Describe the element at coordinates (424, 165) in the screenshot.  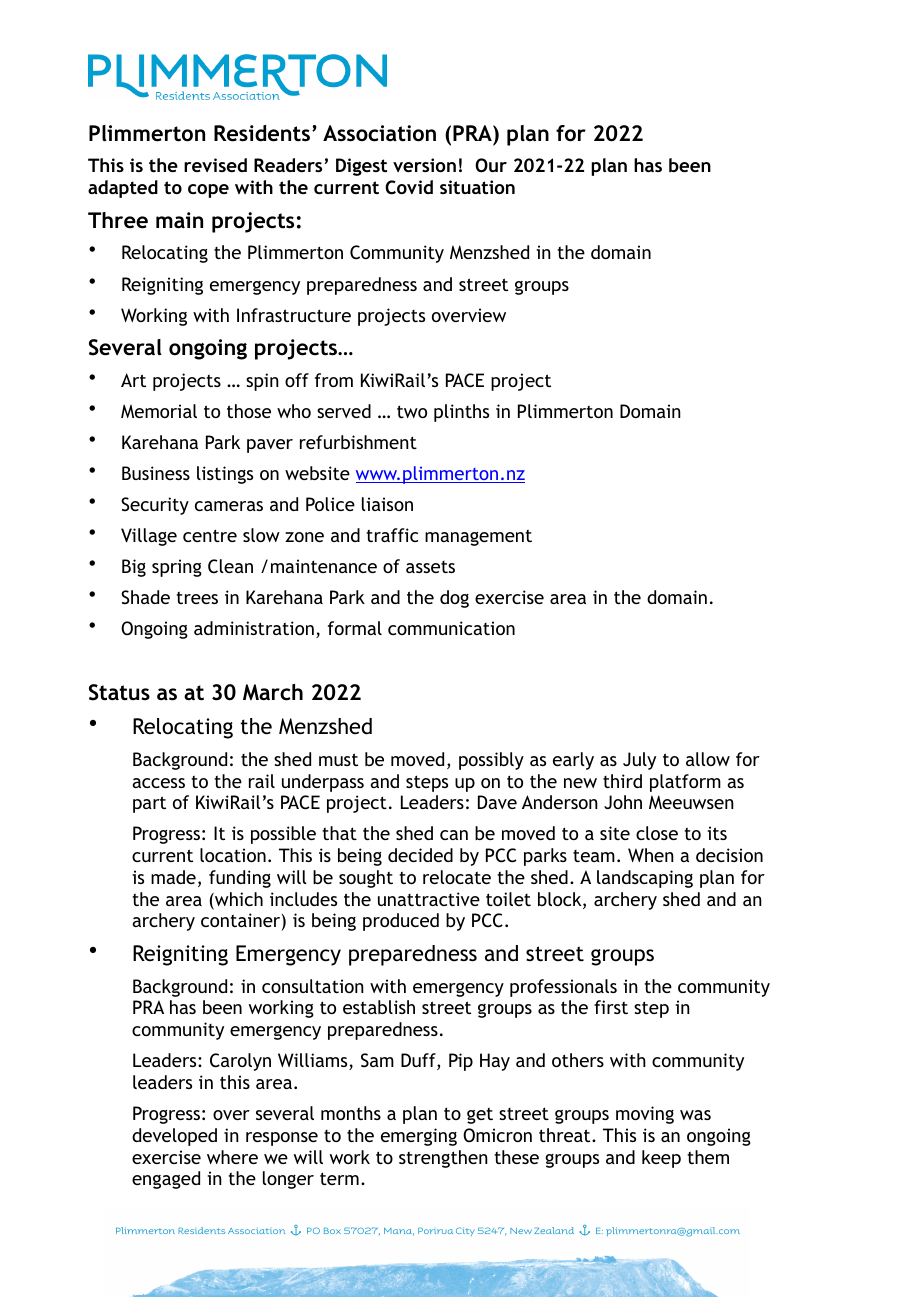
I see `version` at that location.
